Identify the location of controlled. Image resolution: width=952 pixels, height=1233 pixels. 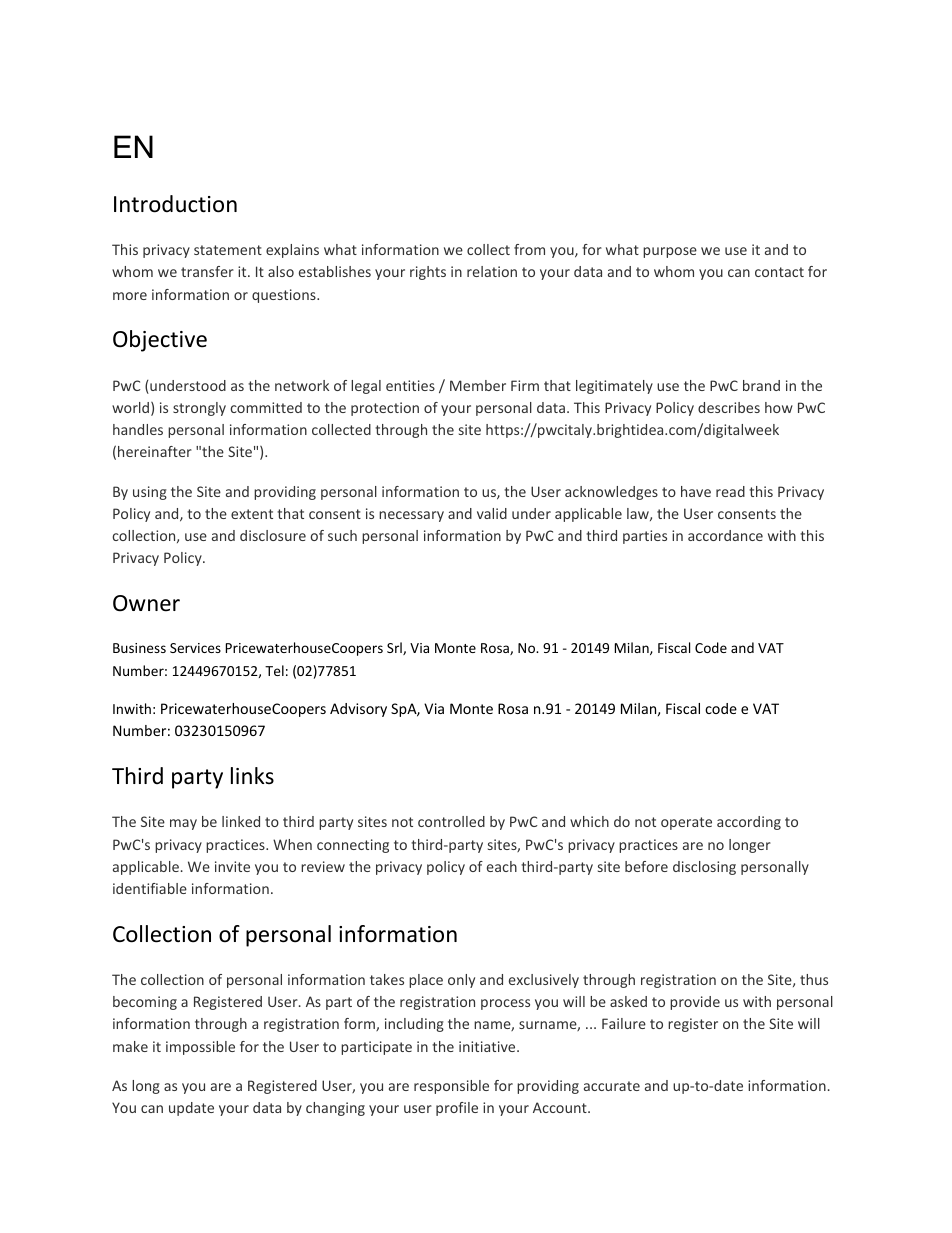
(451, 821).
